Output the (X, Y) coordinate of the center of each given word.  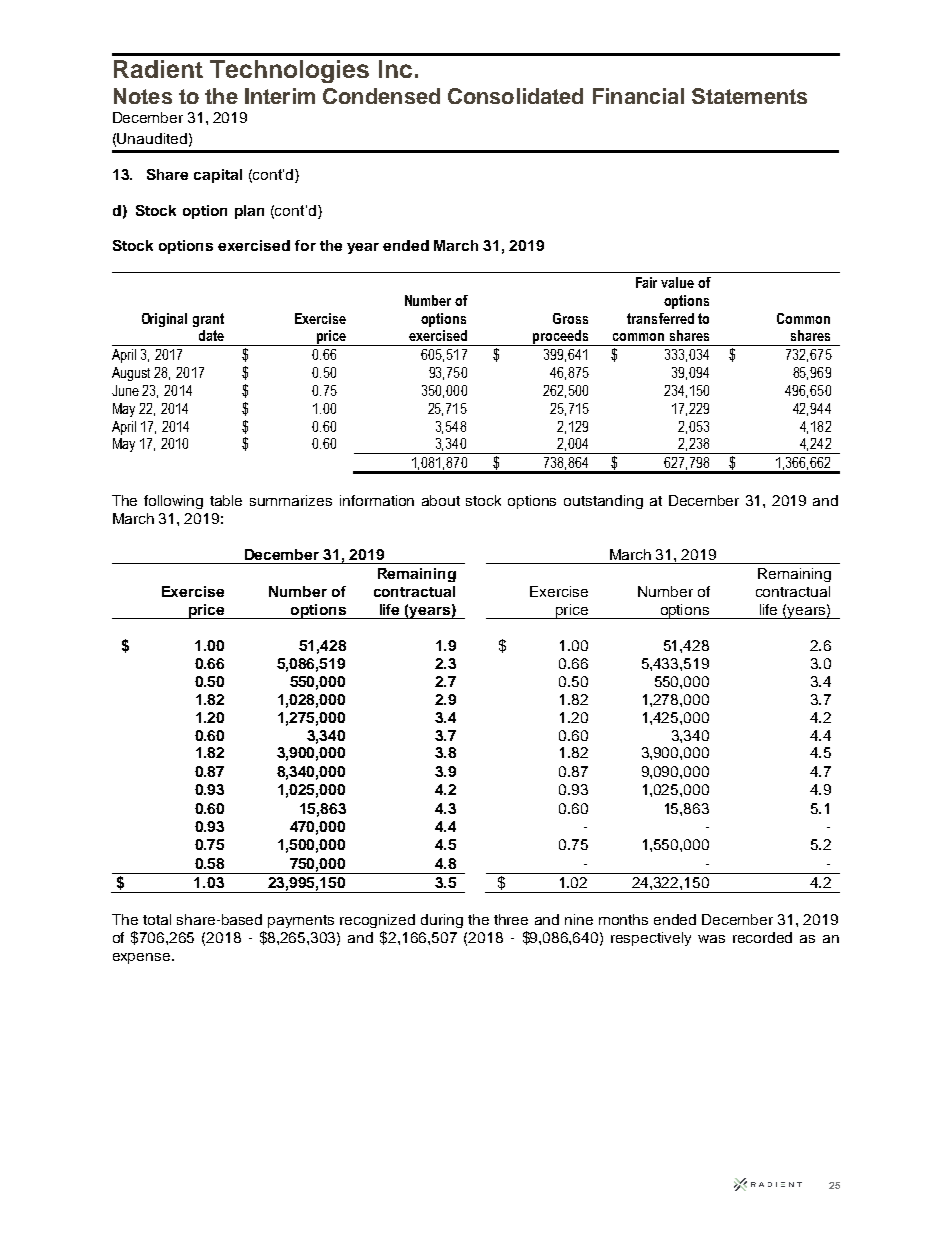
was (711, 939)
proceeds (561, 338)
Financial (638, 96)
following (173, 502)
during (442, 921)
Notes (143, 96)
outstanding (603, 502)
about (441, 500)
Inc (395, 69)
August (131, 374)
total (157, 919)
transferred (660, 318)
